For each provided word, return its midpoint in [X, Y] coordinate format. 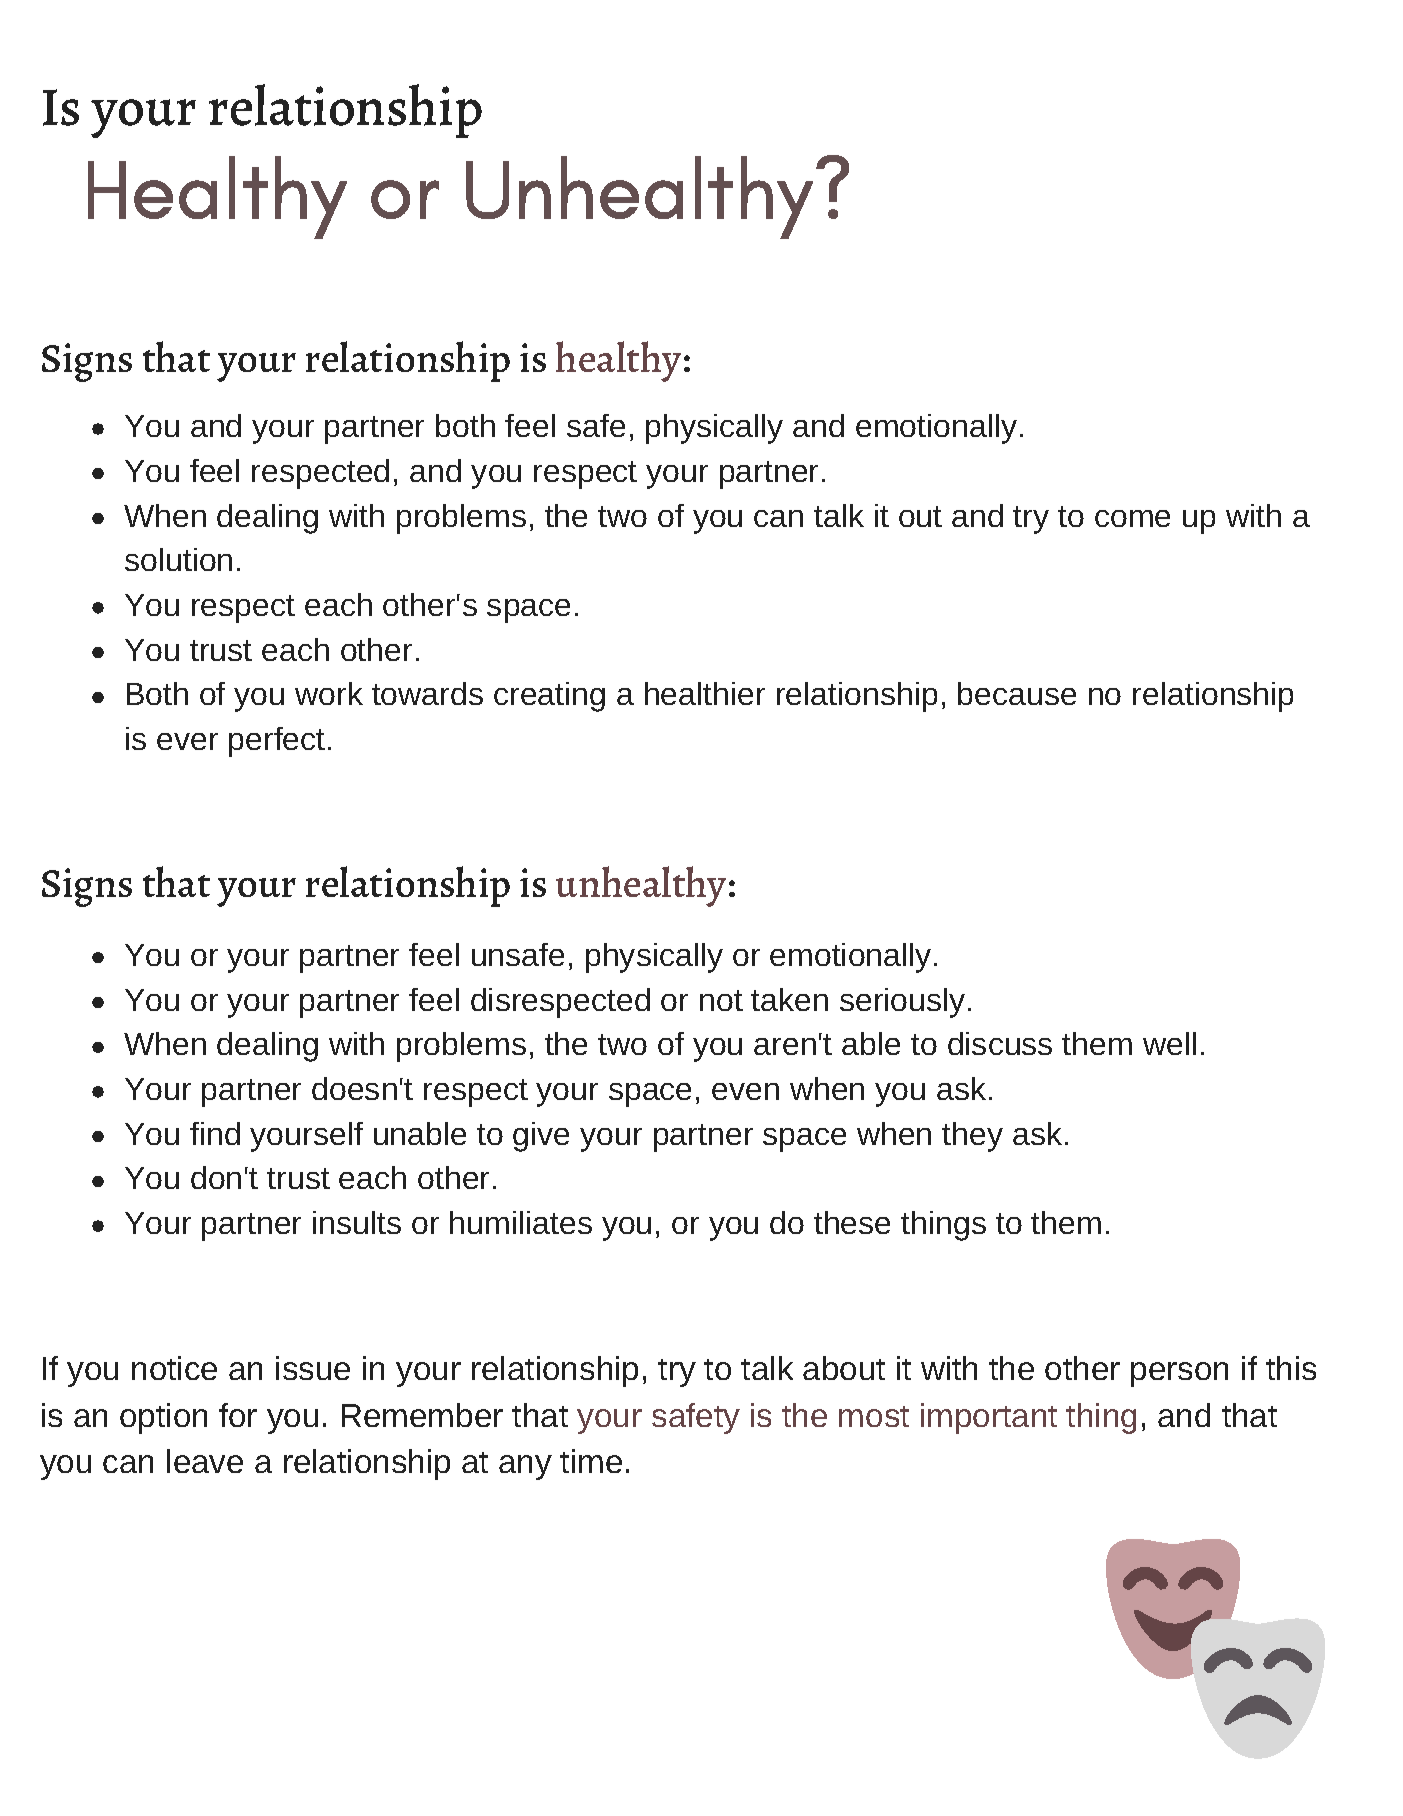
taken [789, 999]
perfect [277, 742]
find [215, 1133]
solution [178, 559]
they [972, 1137]
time [591, 1461]
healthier [705, 693]
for [238, 1415]
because [1017, 693]
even [745, 1091]
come [1132, 518]
